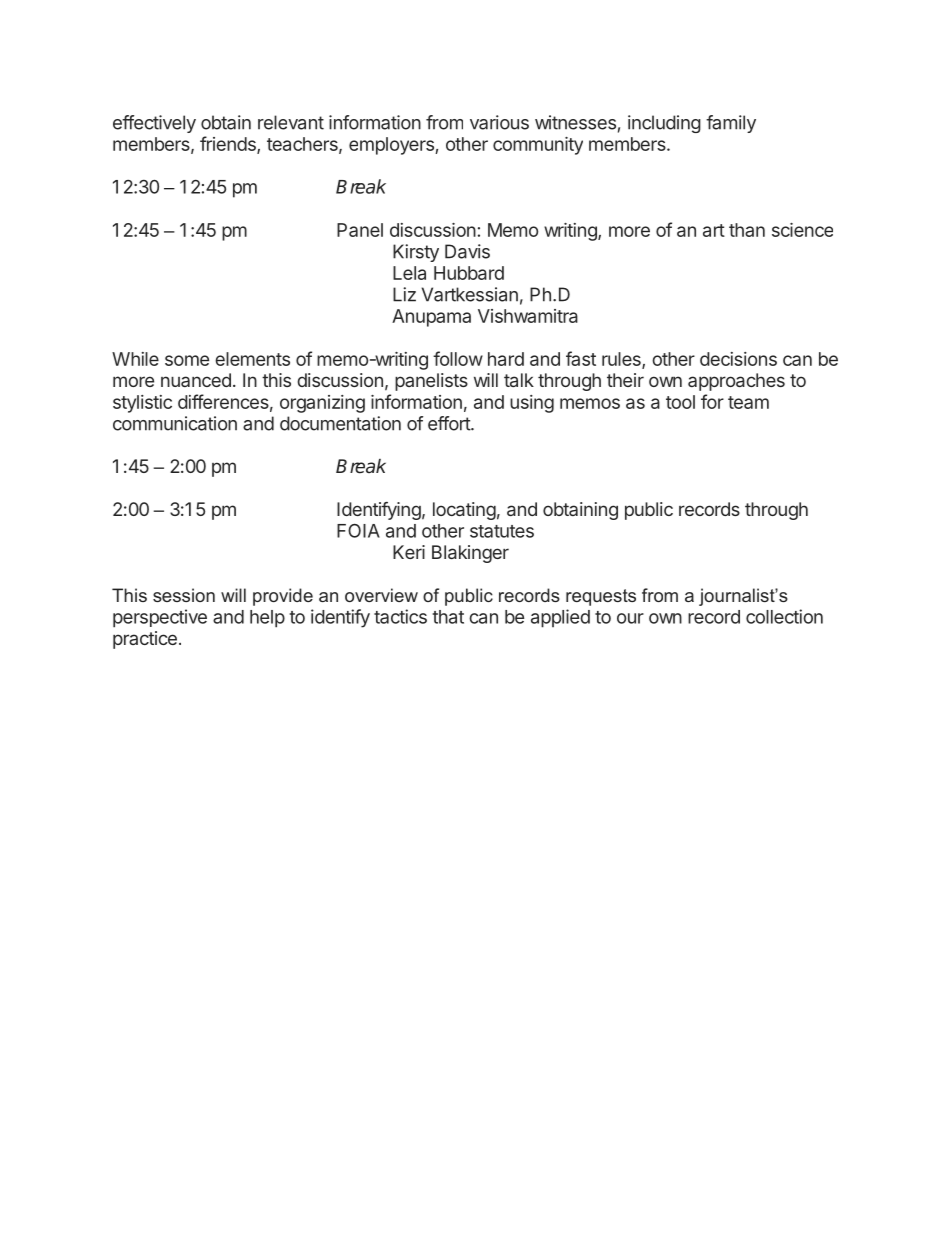 Image resolution: width=952 pixels, height=1233 pixels. Describe the element at coordinates (196, 380) in the screenshot. I see `nuanced` at that location.
